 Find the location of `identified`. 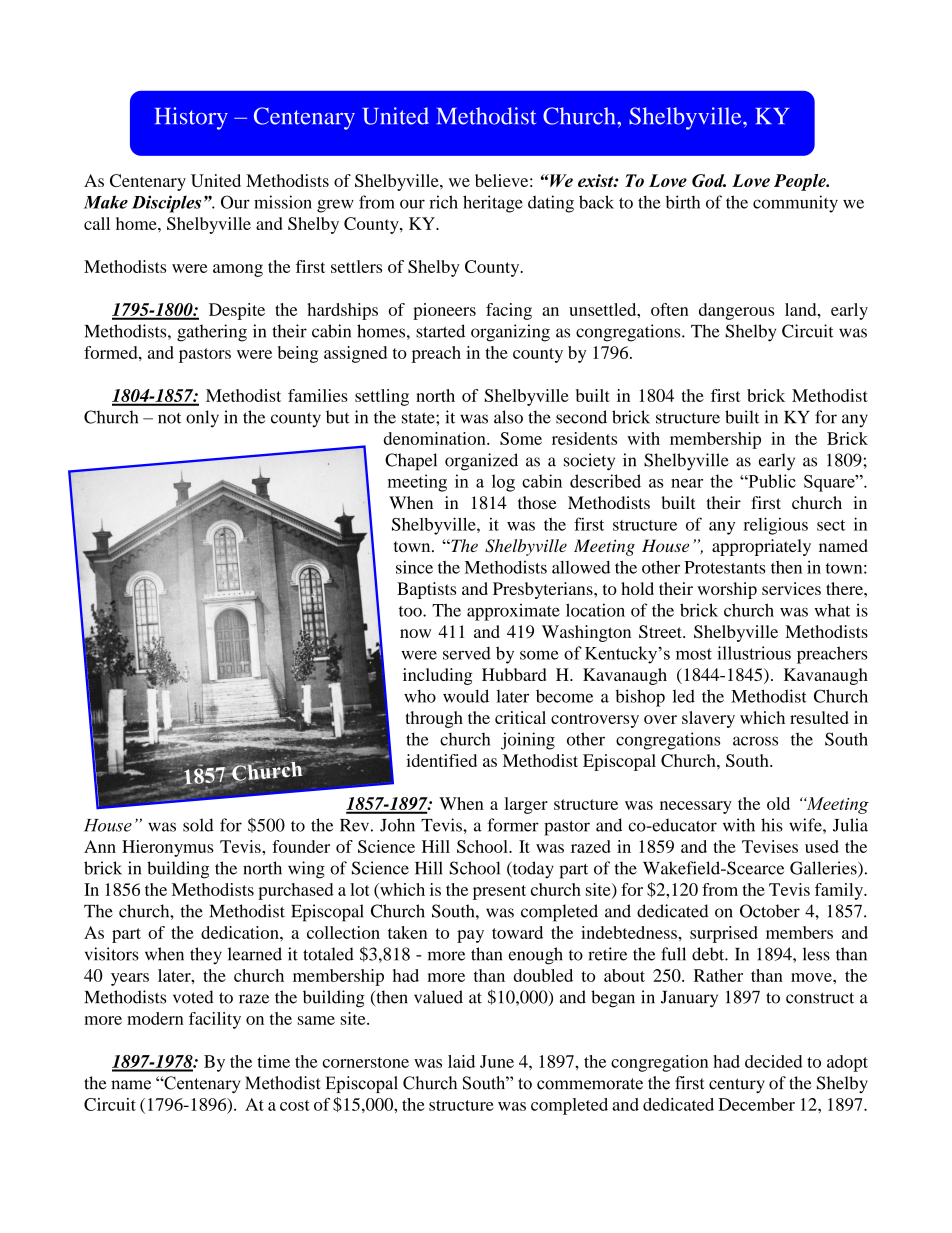

identified is located at coordinates (441, 760).
